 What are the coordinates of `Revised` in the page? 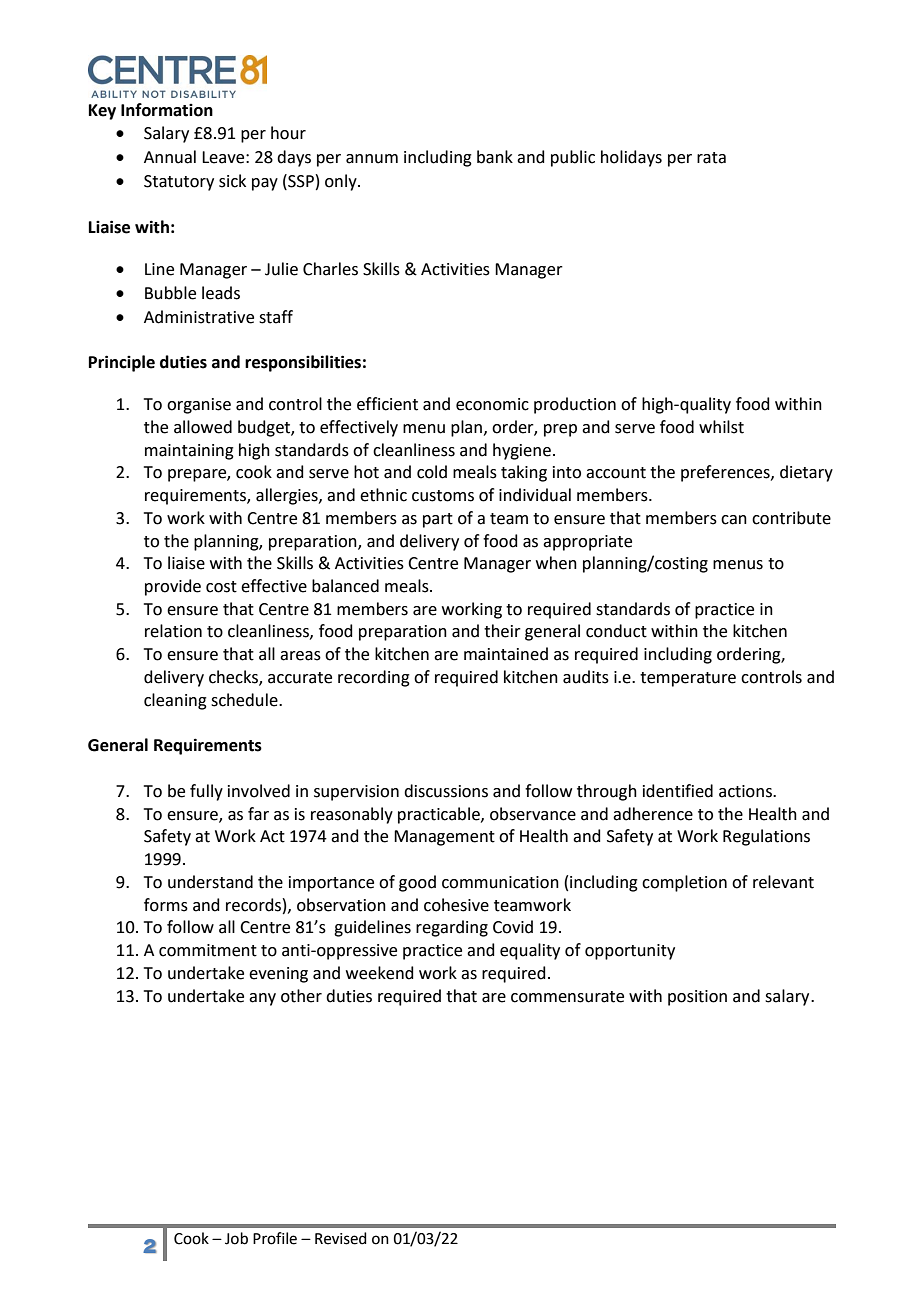 It's located at (341, 1238).
